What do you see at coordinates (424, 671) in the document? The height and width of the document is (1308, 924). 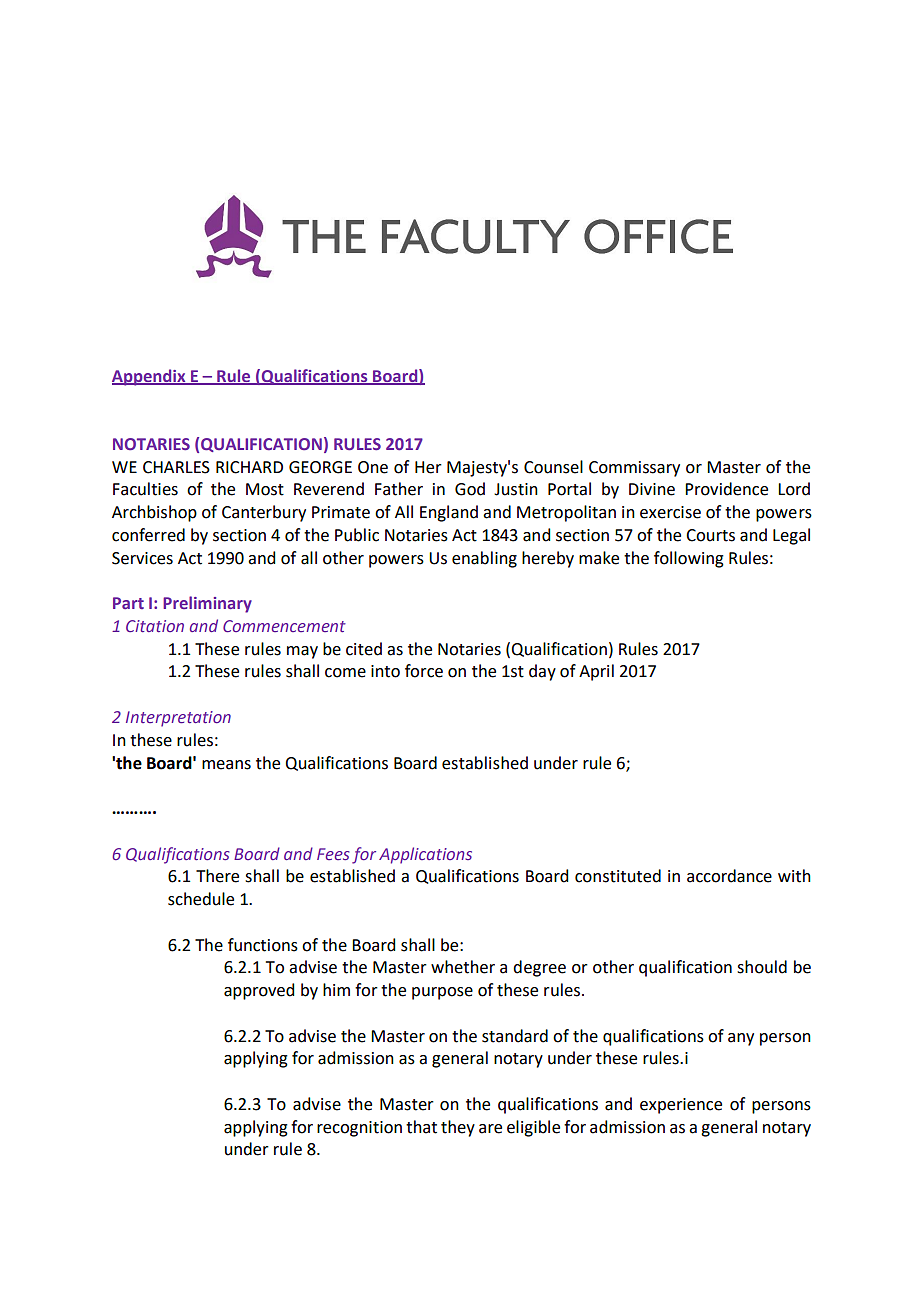 I see `force` at bounding box center [424, 671].
